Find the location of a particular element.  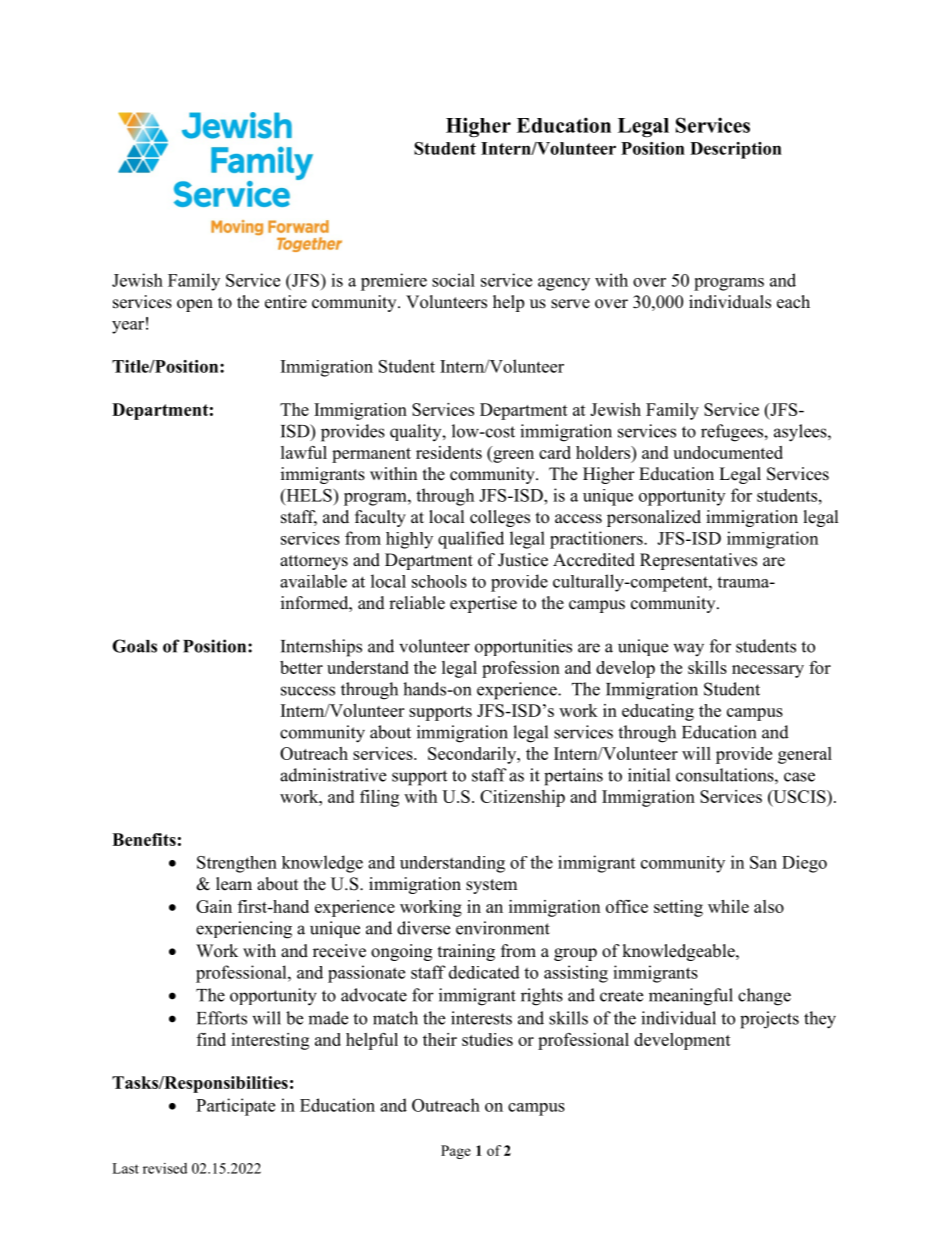

Goals is located at coordinates (134, 646).
